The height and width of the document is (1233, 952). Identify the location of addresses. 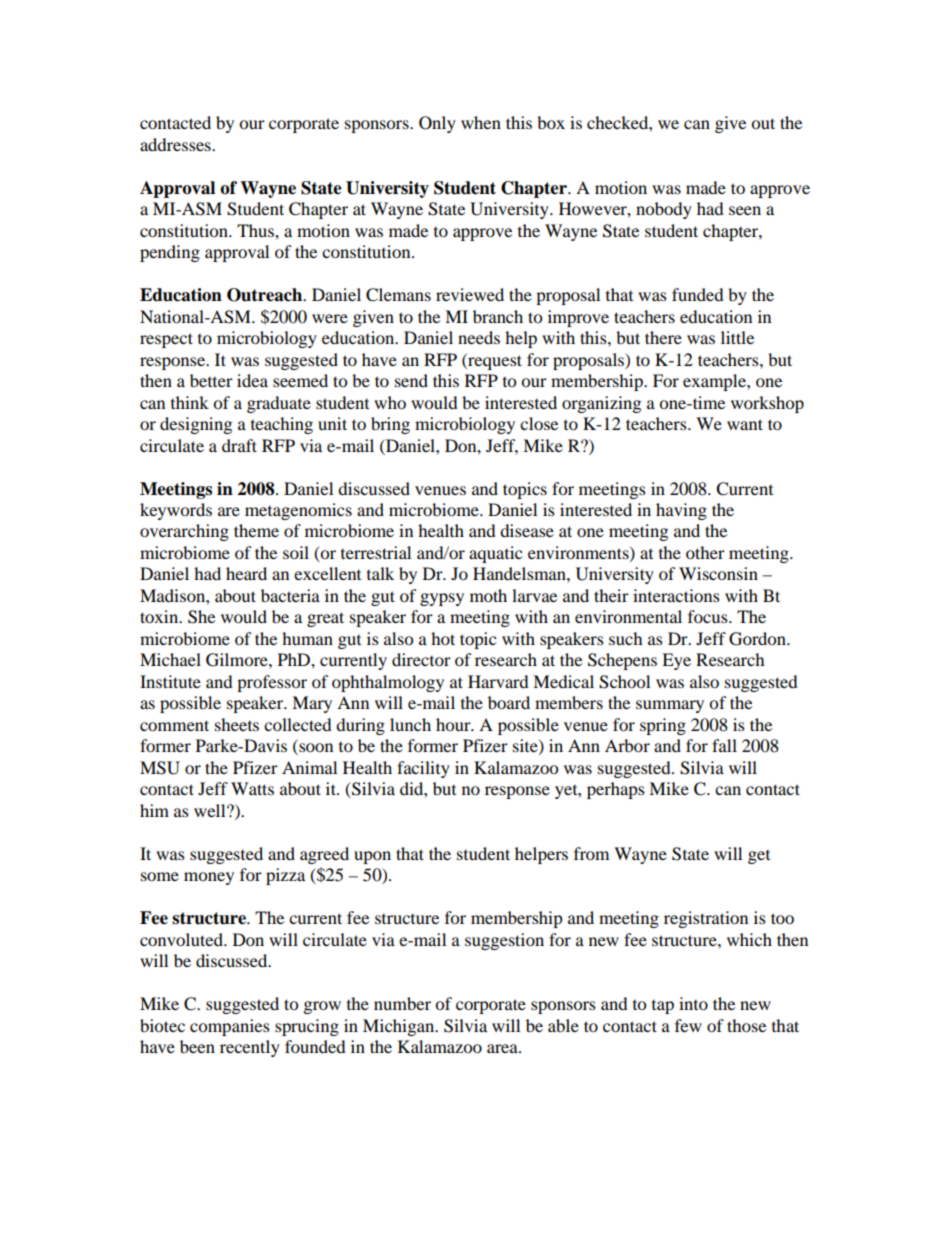
(176, 144).
